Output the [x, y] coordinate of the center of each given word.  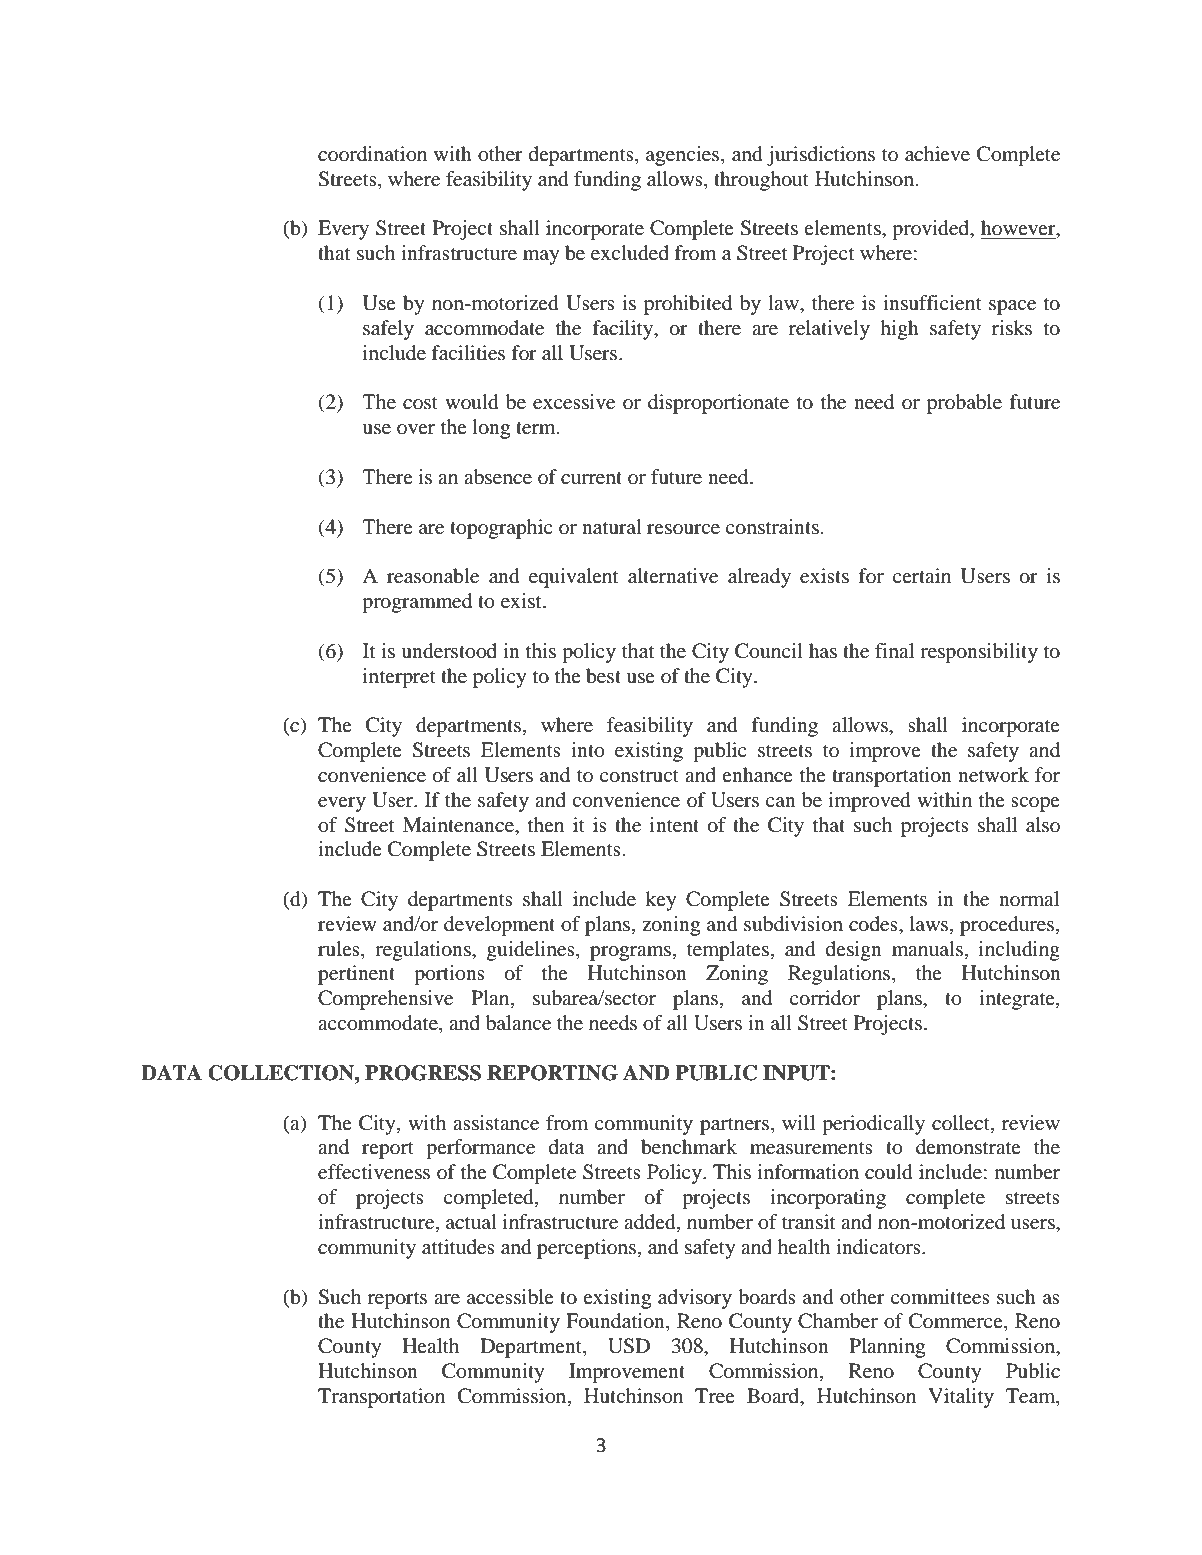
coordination [372, 154]
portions [449, 975]
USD [629, 1346]
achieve [937, 154]
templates [728, 951]
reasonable [433, 576]
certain [922, 575]
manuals [927, 948]
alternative [673, 576]
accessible [510, 1297]
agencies [684, 156]
